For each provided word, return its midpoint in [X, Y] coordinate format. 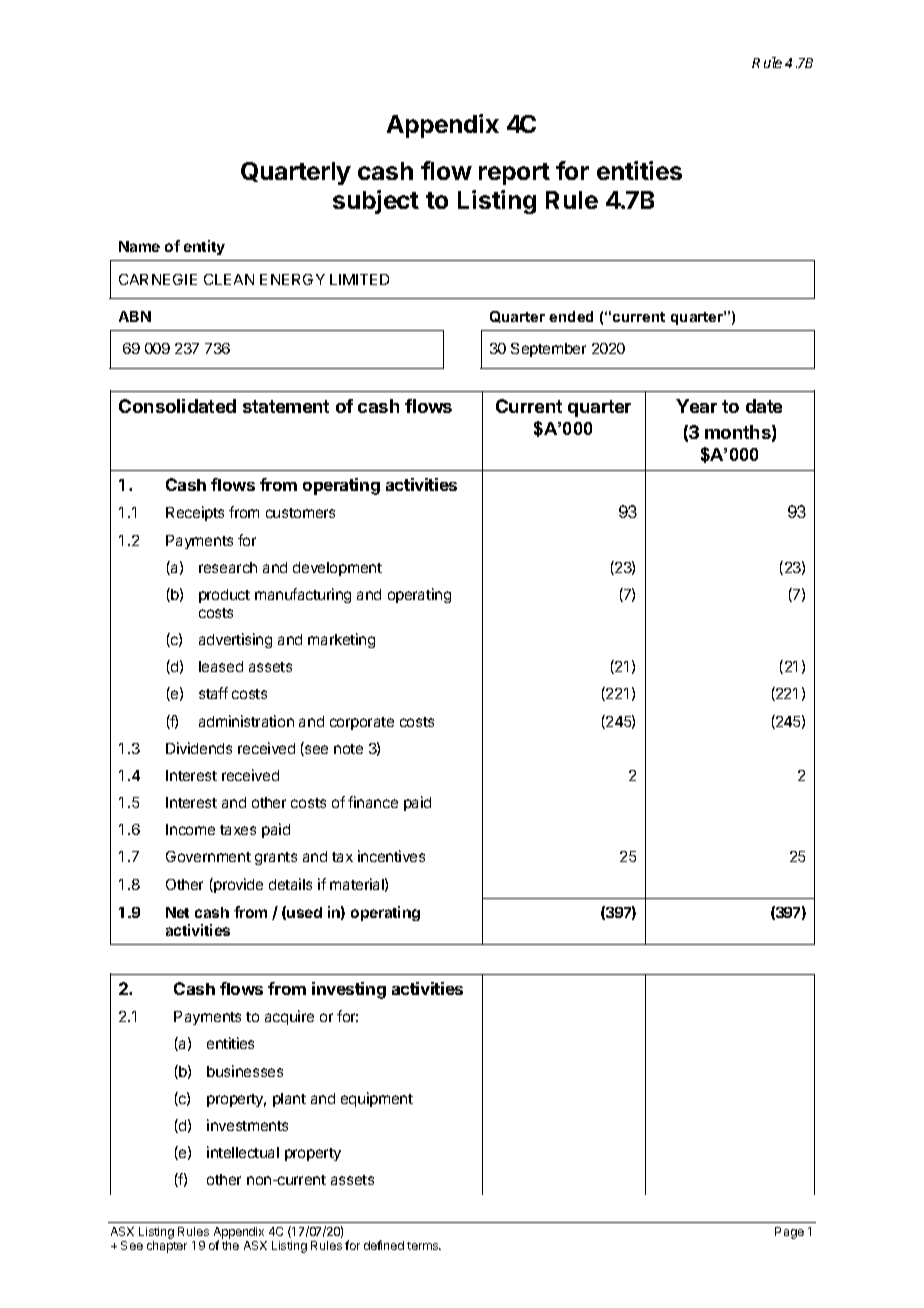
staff [213, 693]
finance [373, 802]
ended [571, 316]
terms [424, 1246]
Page [789, 1233]
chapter [167, 1247]
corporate [362, 723]
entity [204, 247]
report [514, 174]
